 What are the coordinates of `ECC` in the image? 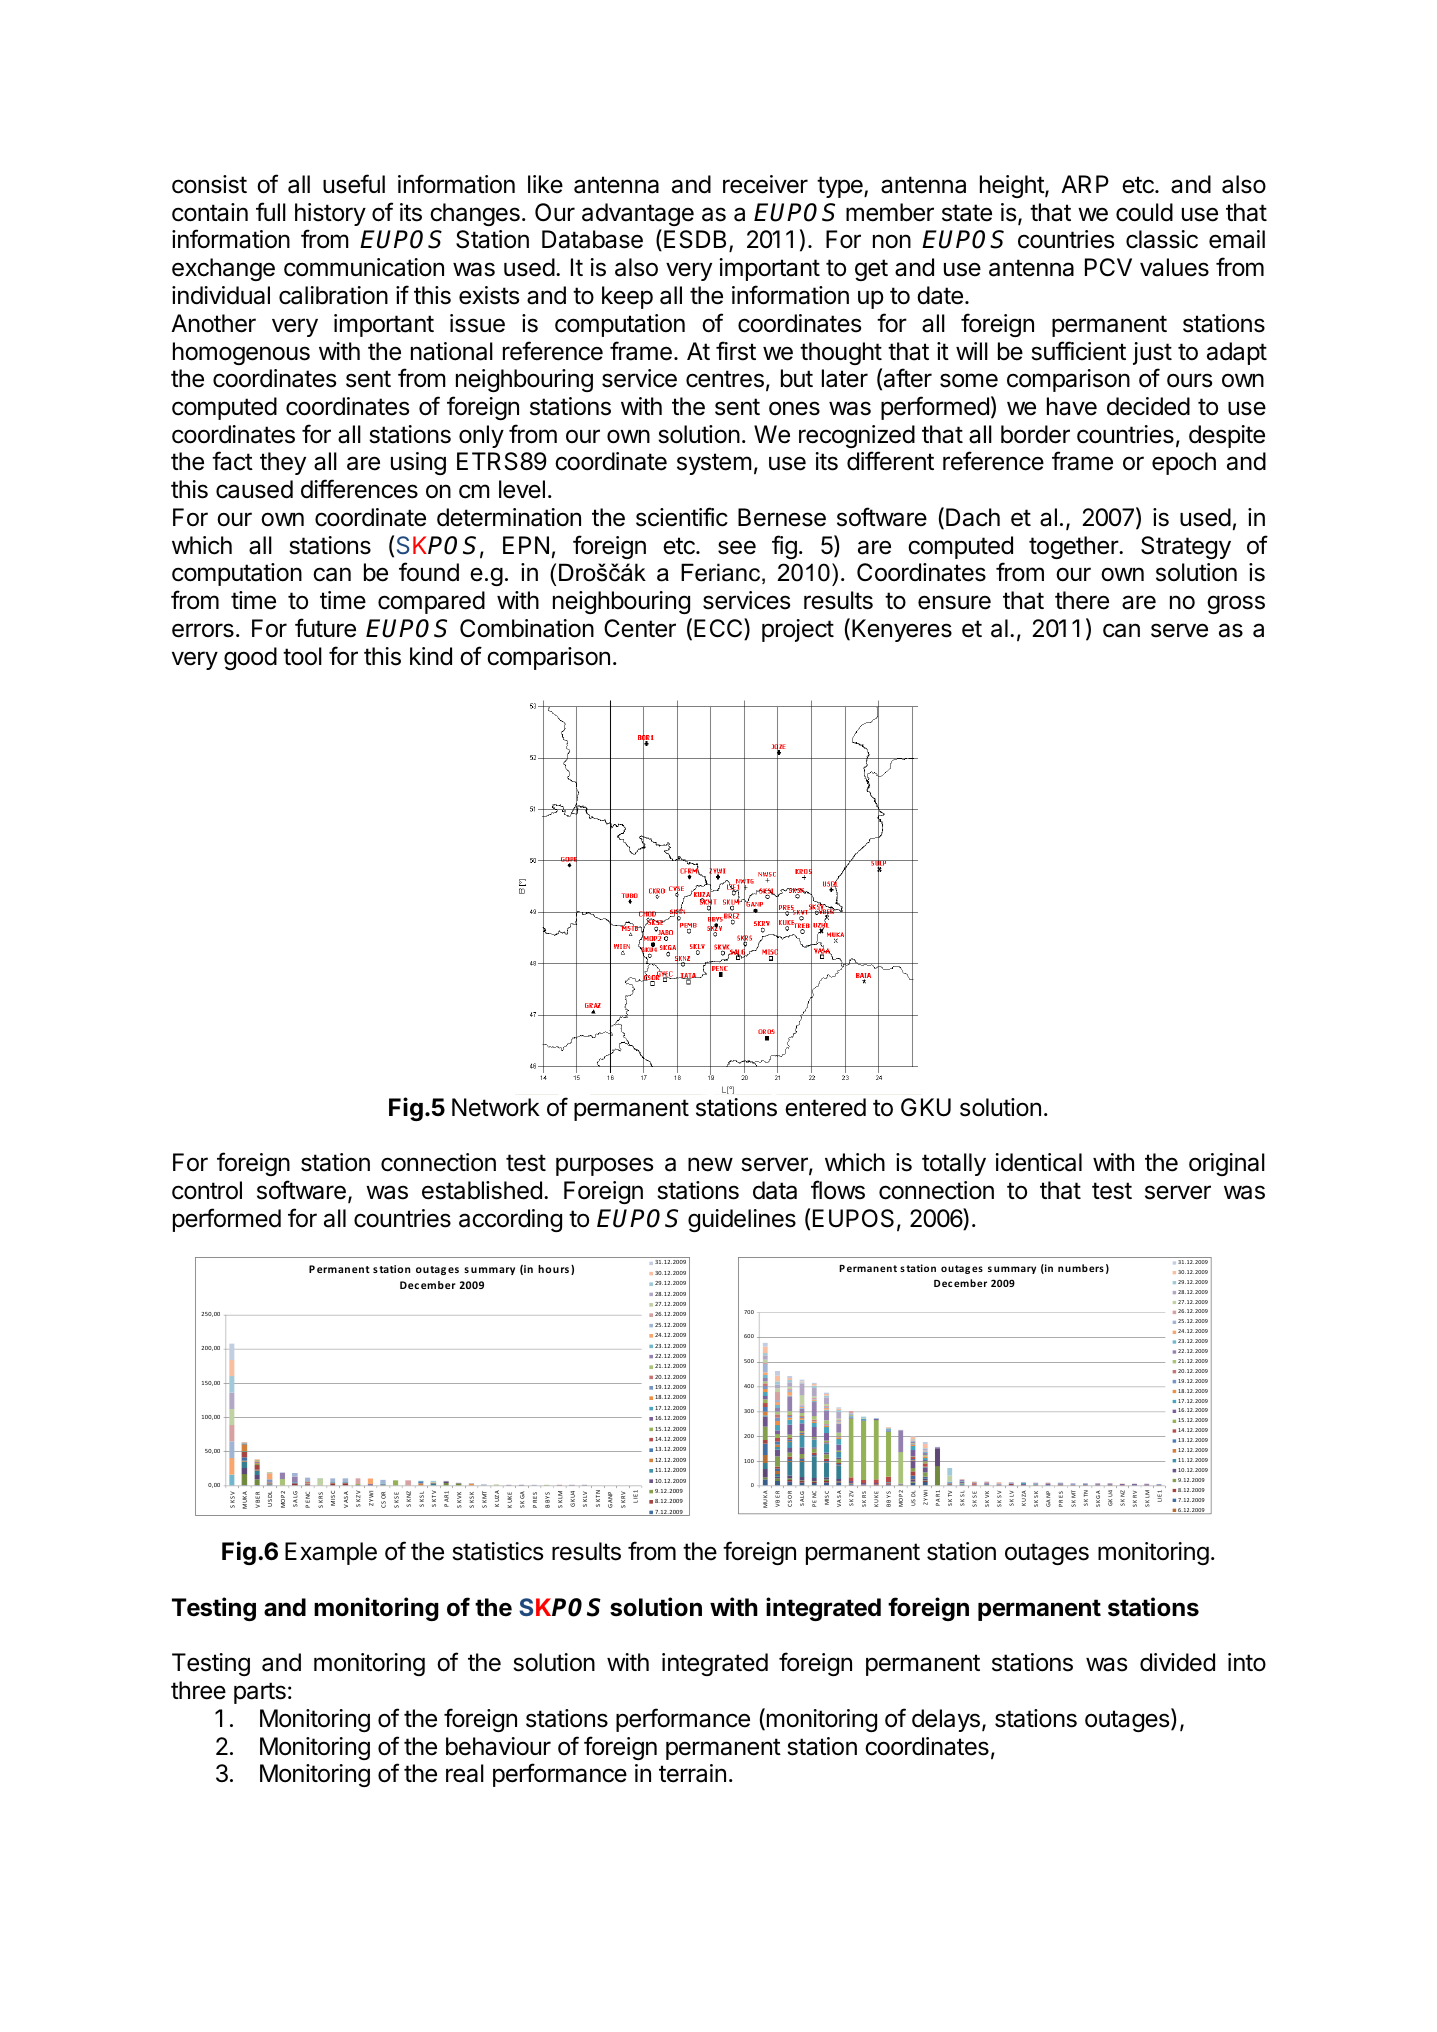 It's located at (719, 629).
